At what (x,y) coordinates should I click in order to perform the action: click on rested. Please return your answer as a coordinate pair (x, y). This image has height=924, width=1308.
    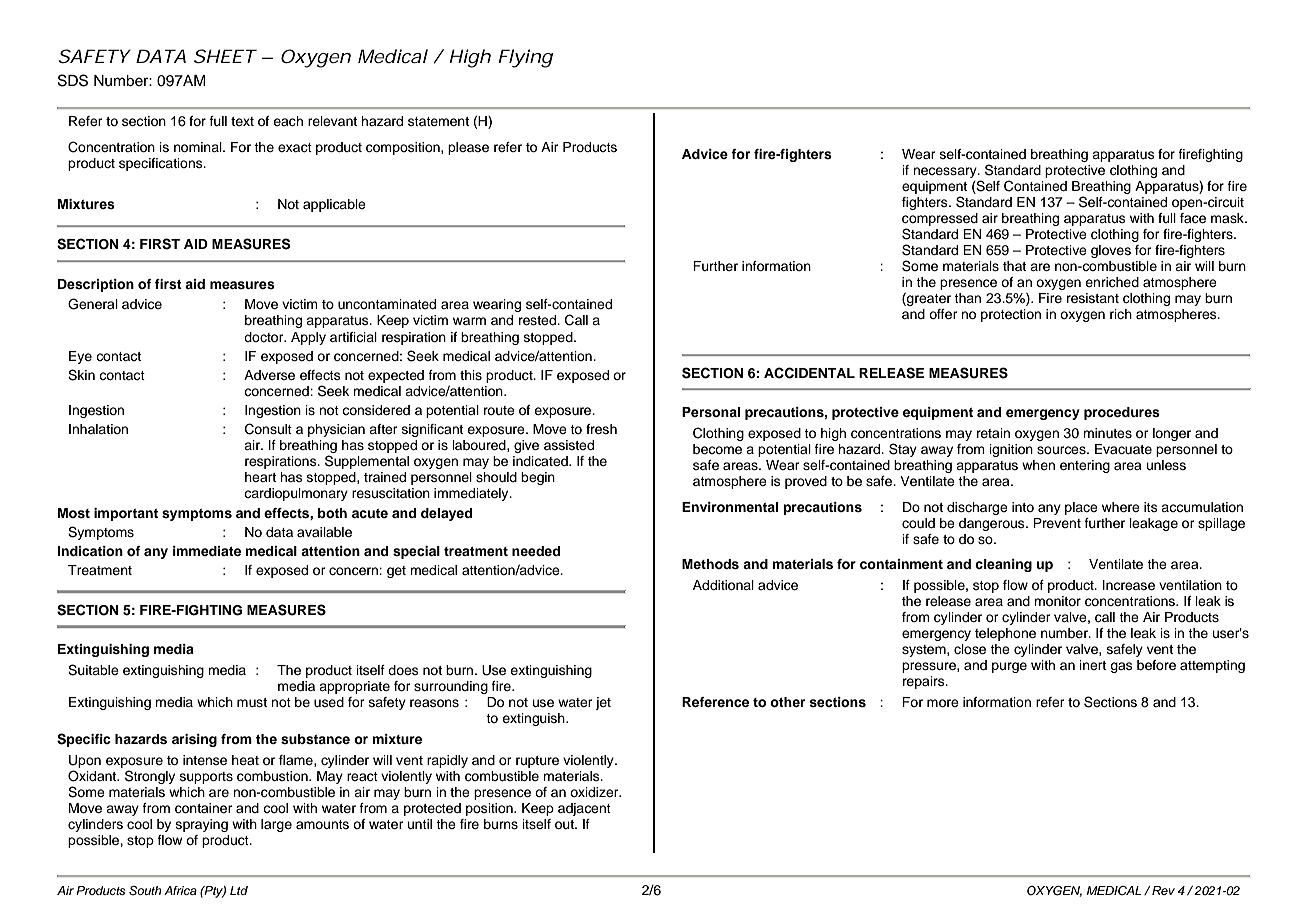
    Looking at the image, I should click on (539, 320).
